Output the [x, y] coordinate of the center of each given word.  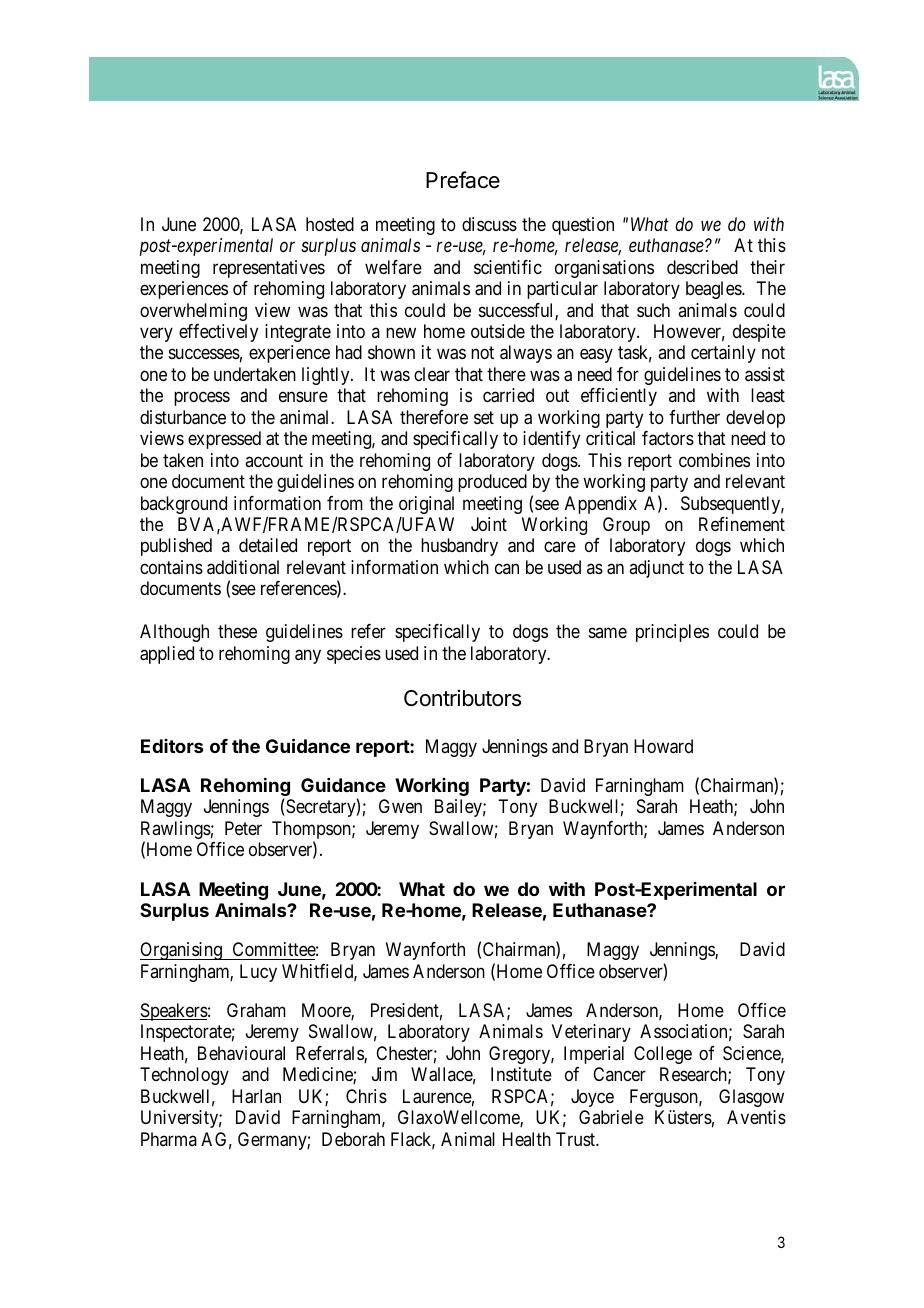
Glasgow [751, 1098]
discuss [489, 224]
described [702, 267]
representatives [269, 269]
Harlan [256, 1096]
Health [527, 1139]
